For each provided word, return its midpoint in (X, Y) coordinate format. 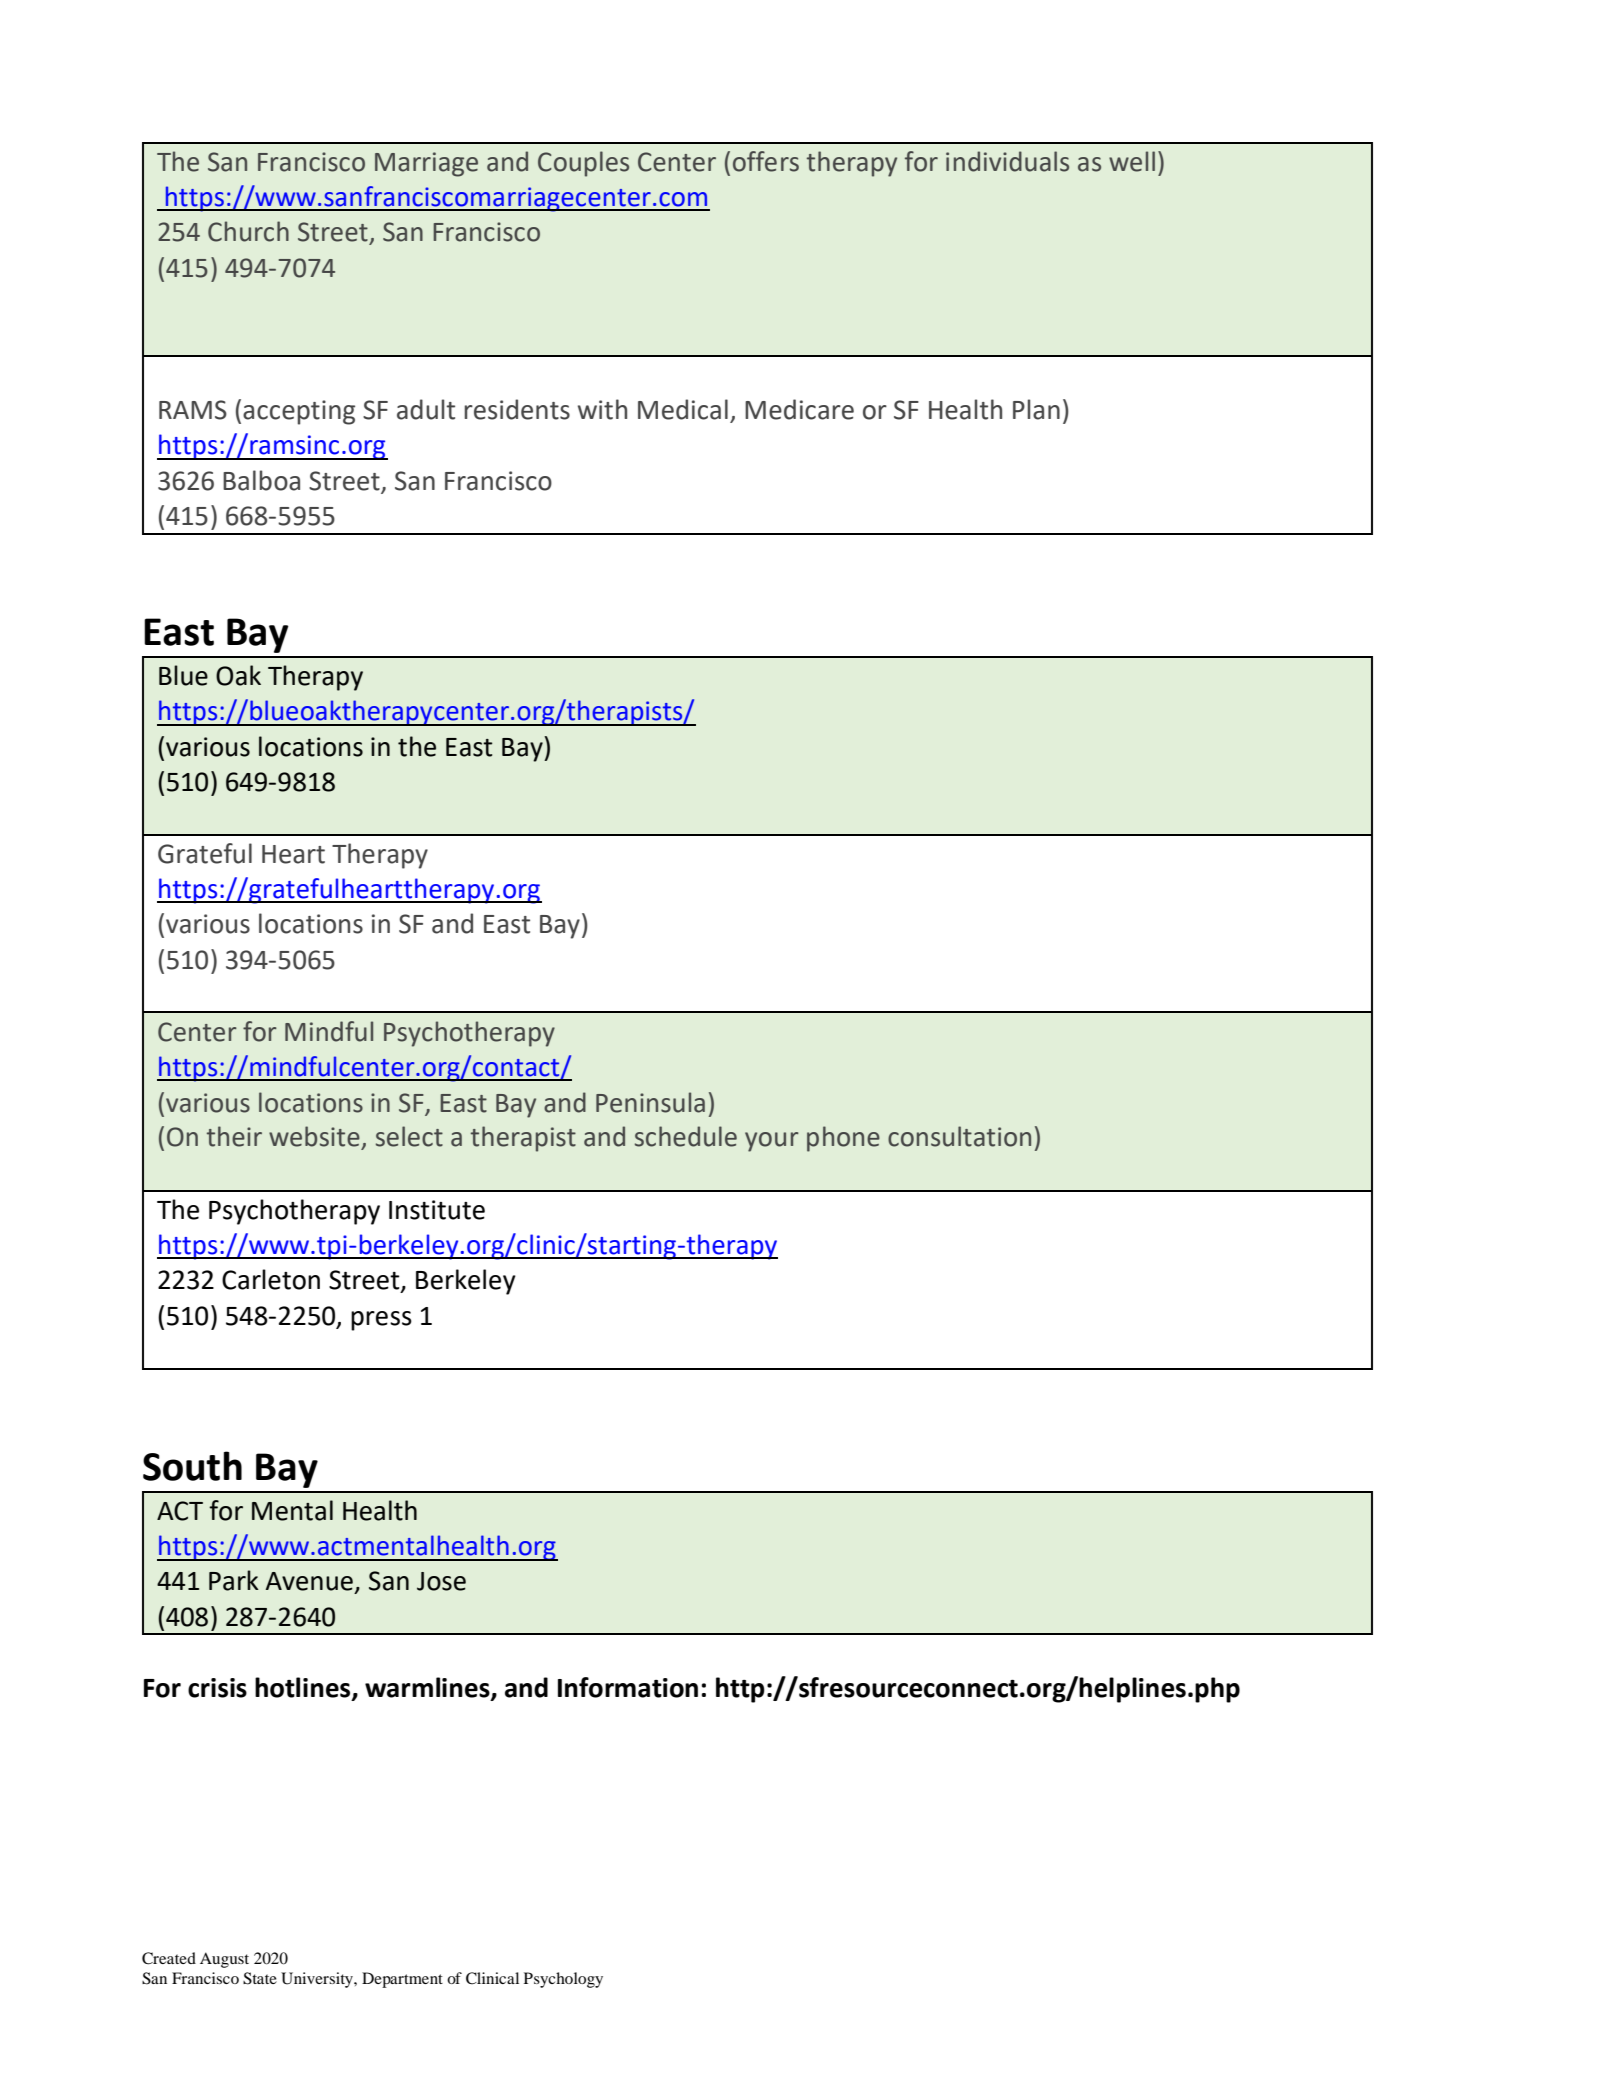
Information (628, 1687)
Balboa (261, 480)
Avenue (309, 1581)
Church (248, 231)
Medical (683, 409)
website (314, 1136)
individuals (1007, 161)
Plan (1036, 409)
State (260, 1978)
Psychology (563, 1980)
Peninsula (650, 1102)
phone (843, 1139)
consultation (959, 1136)
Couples (583, 164)
